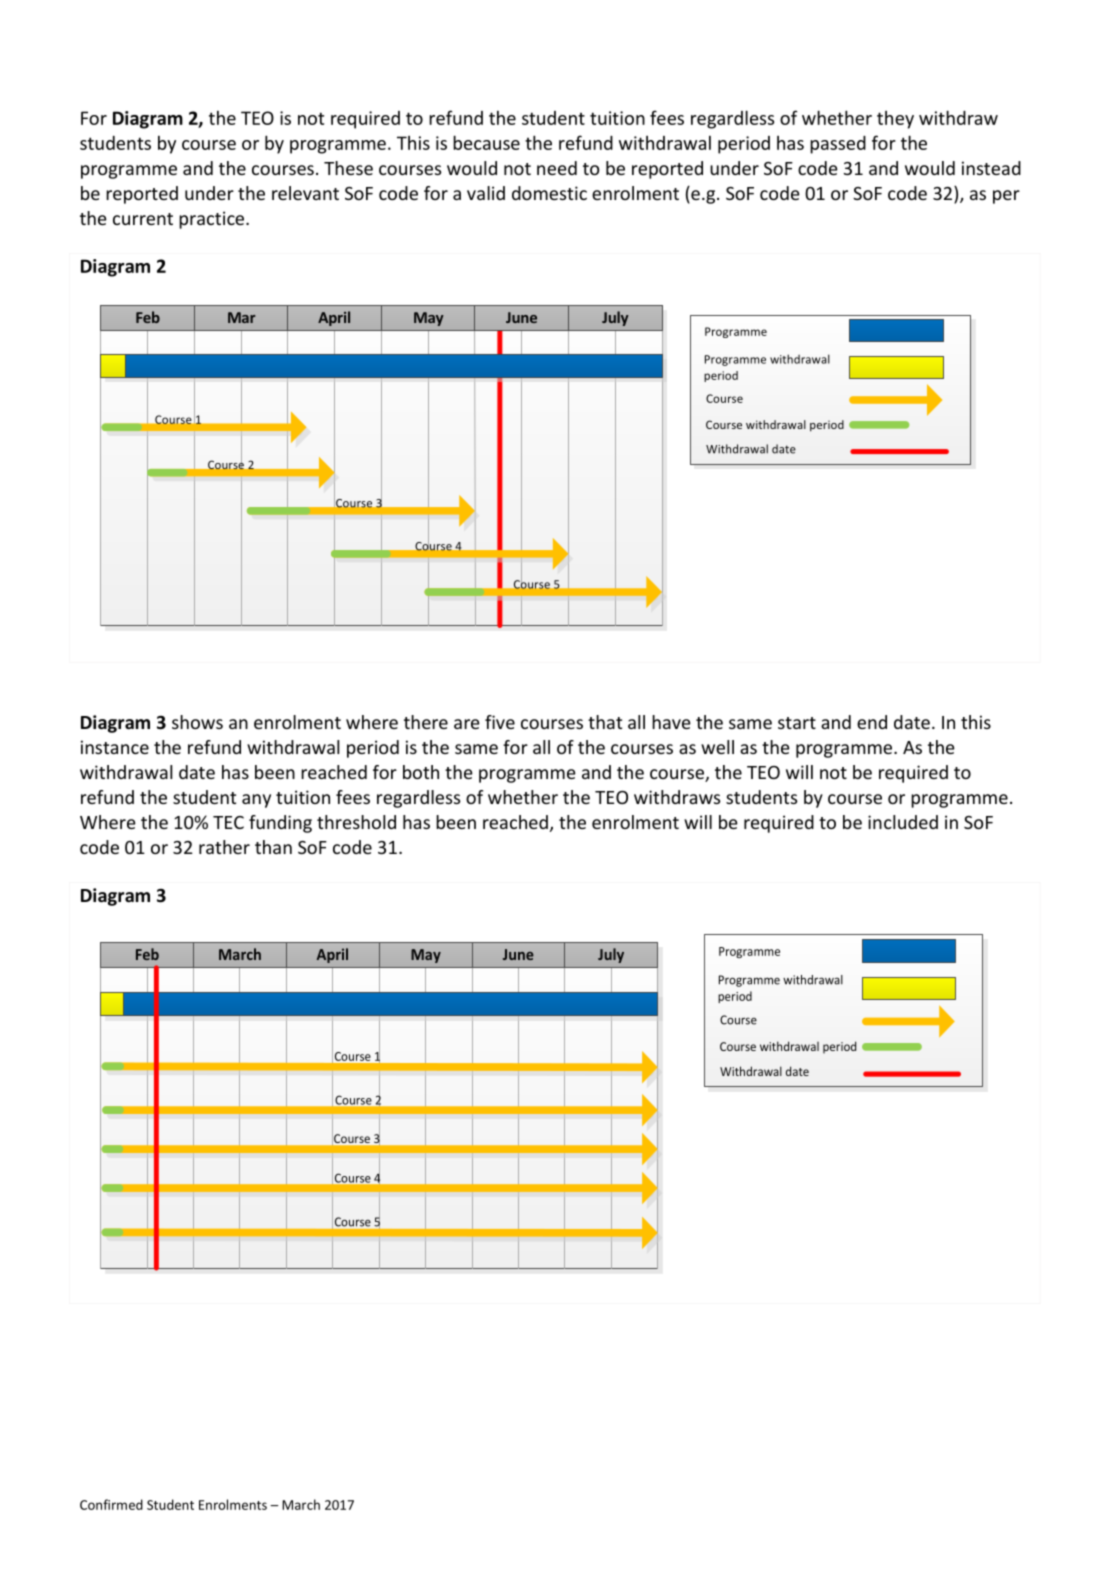 The height and width of the page is (1569, 1109). What do you see at coordinates (903, 822) in the page?
I see `included` at bounding box center [903, 822].
